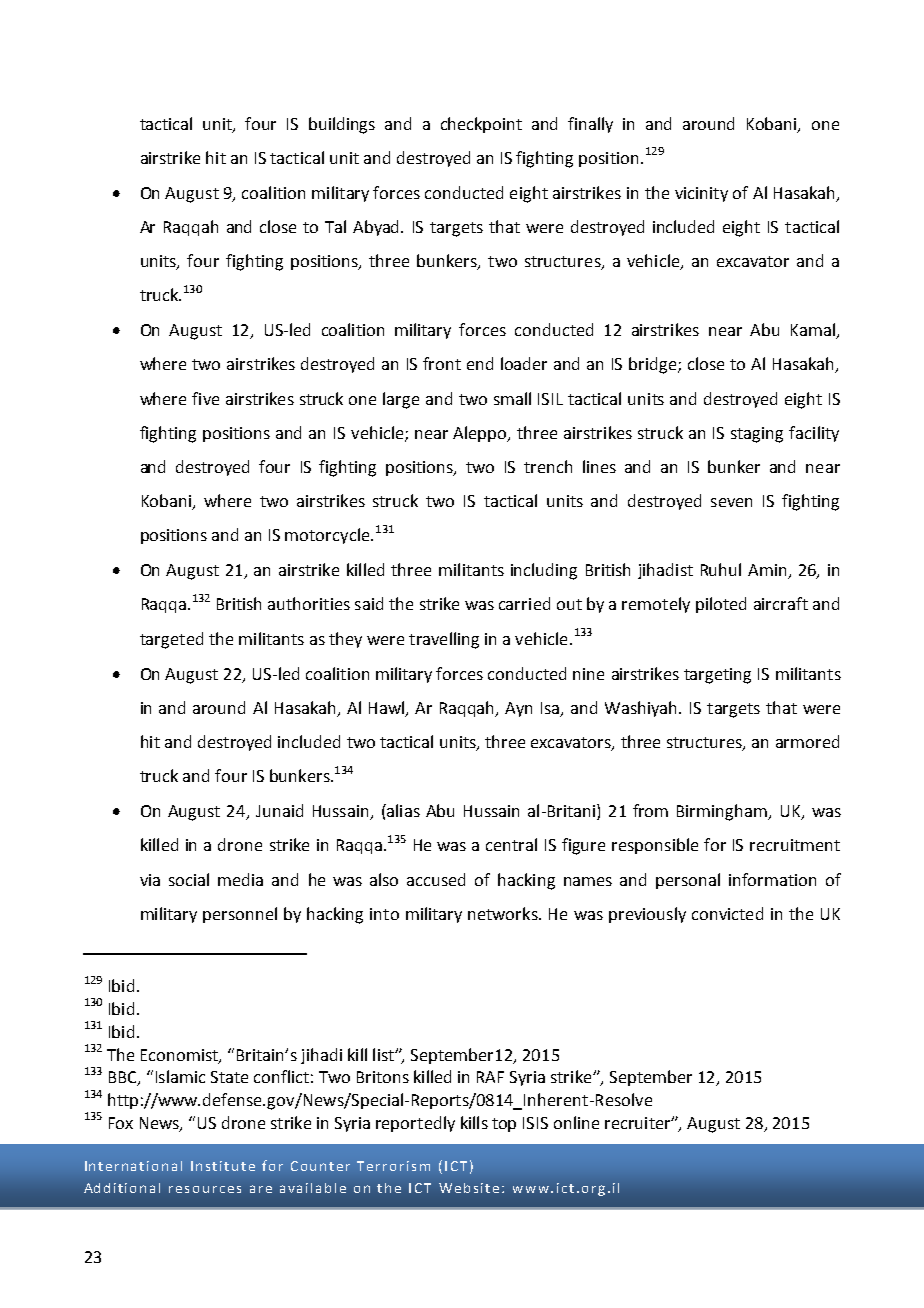 The height and width of the page is (1308, 924). Describe the element at coordinates (721, 605) in the page. I see `piloted` at that location.
